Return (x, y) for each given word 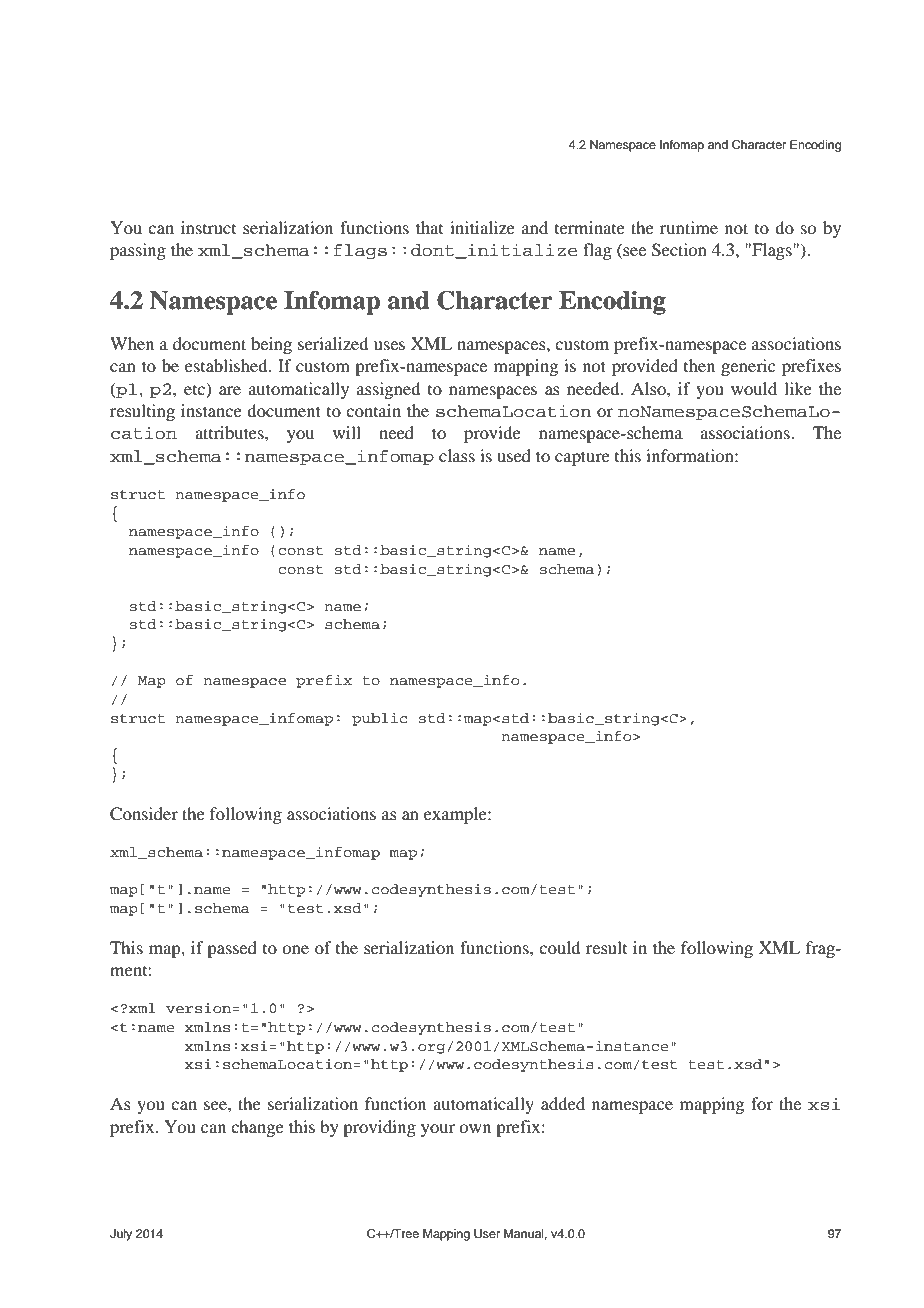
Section (679, 250)
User (487, 1234)
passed (232, 949)
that (429, 227)
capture (582, 458)
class (457, 455)
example (456, 815)
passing (138, 251)
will (347, 432)
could (559, 947)
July (121, 1235)
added (563, 1103)
